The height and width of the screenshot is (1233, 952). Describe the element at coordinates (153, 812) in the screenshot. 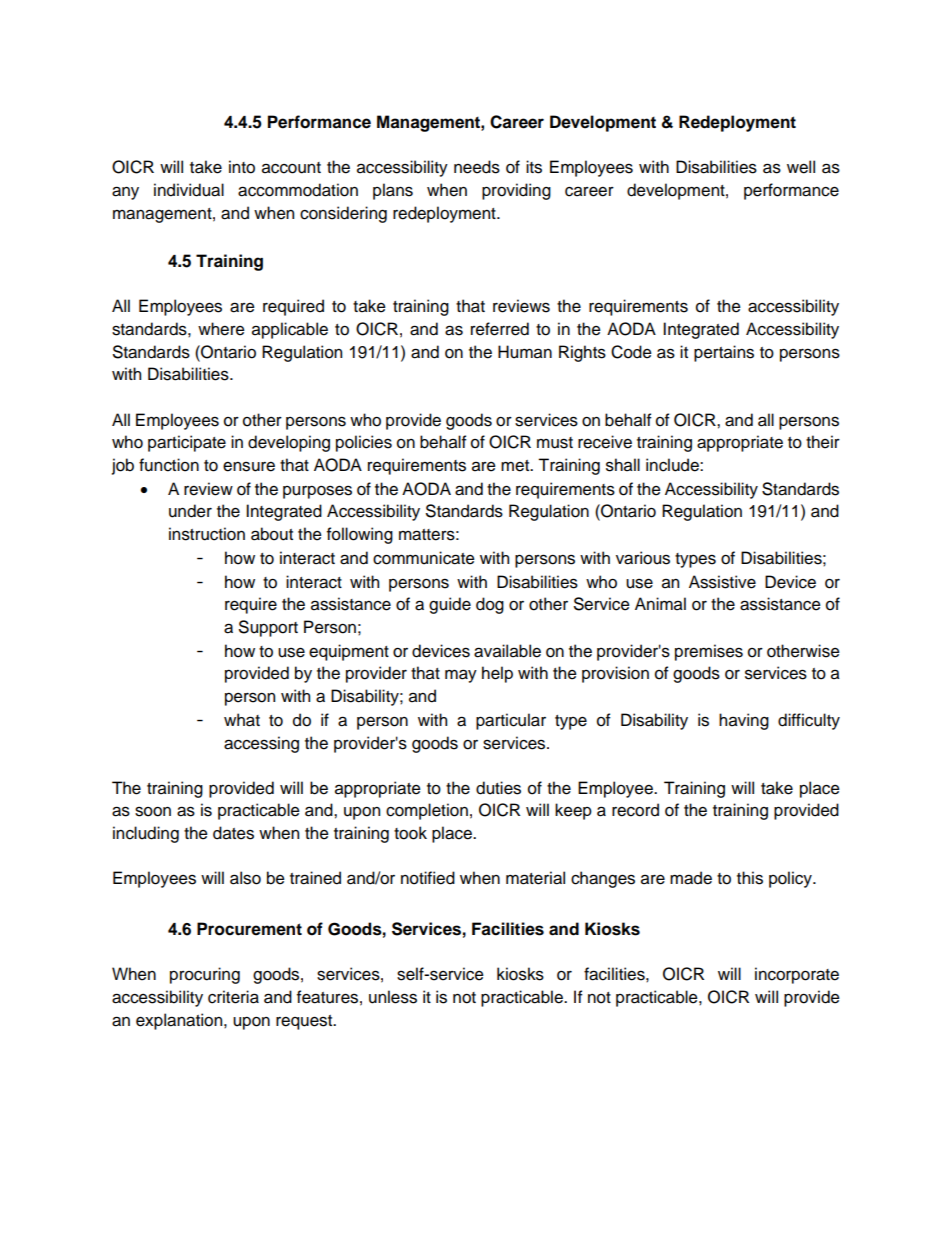

I see `soon` at that location.
